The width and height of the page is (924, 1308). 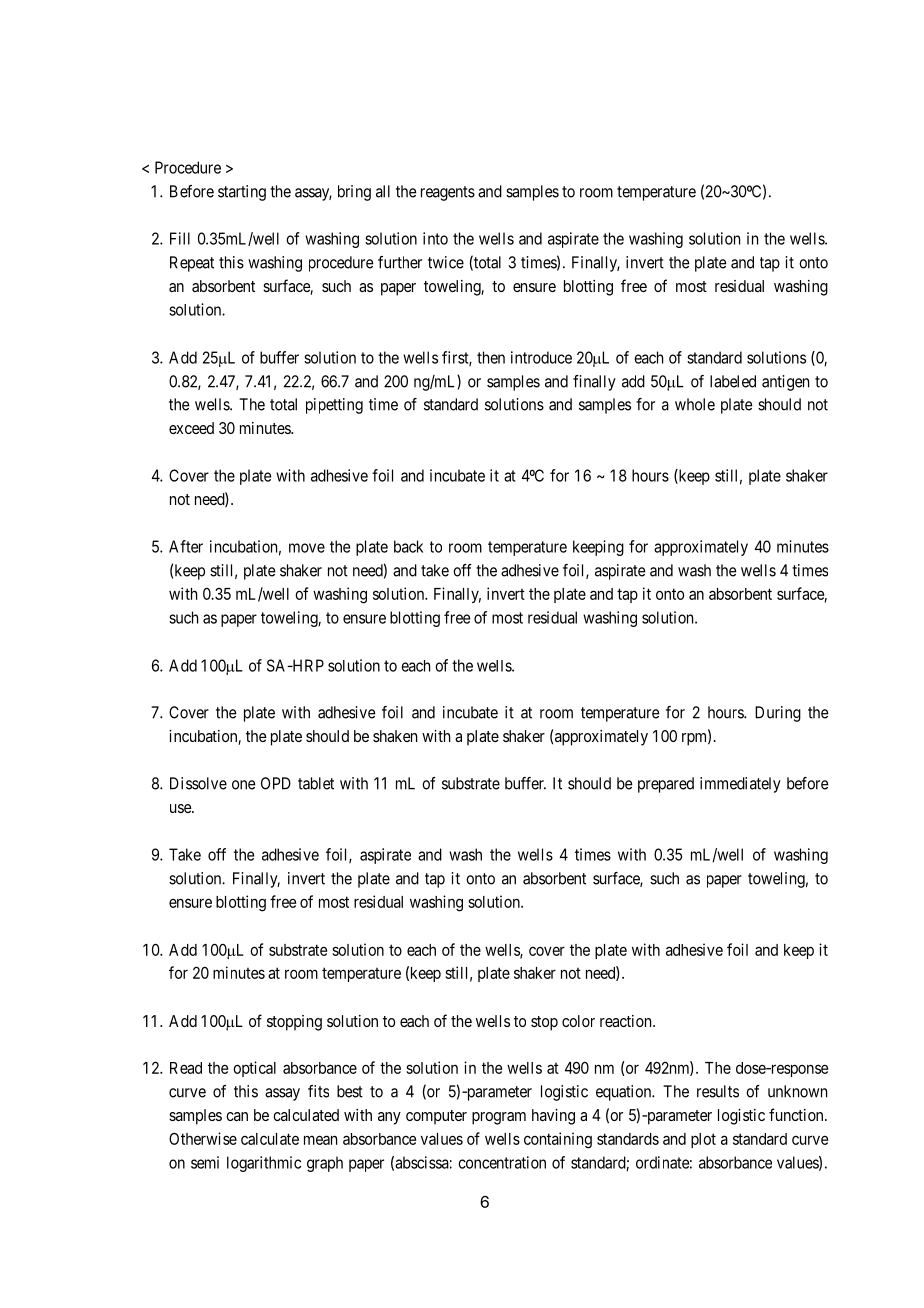 I want to click on one, so click(x=244, y=785).
